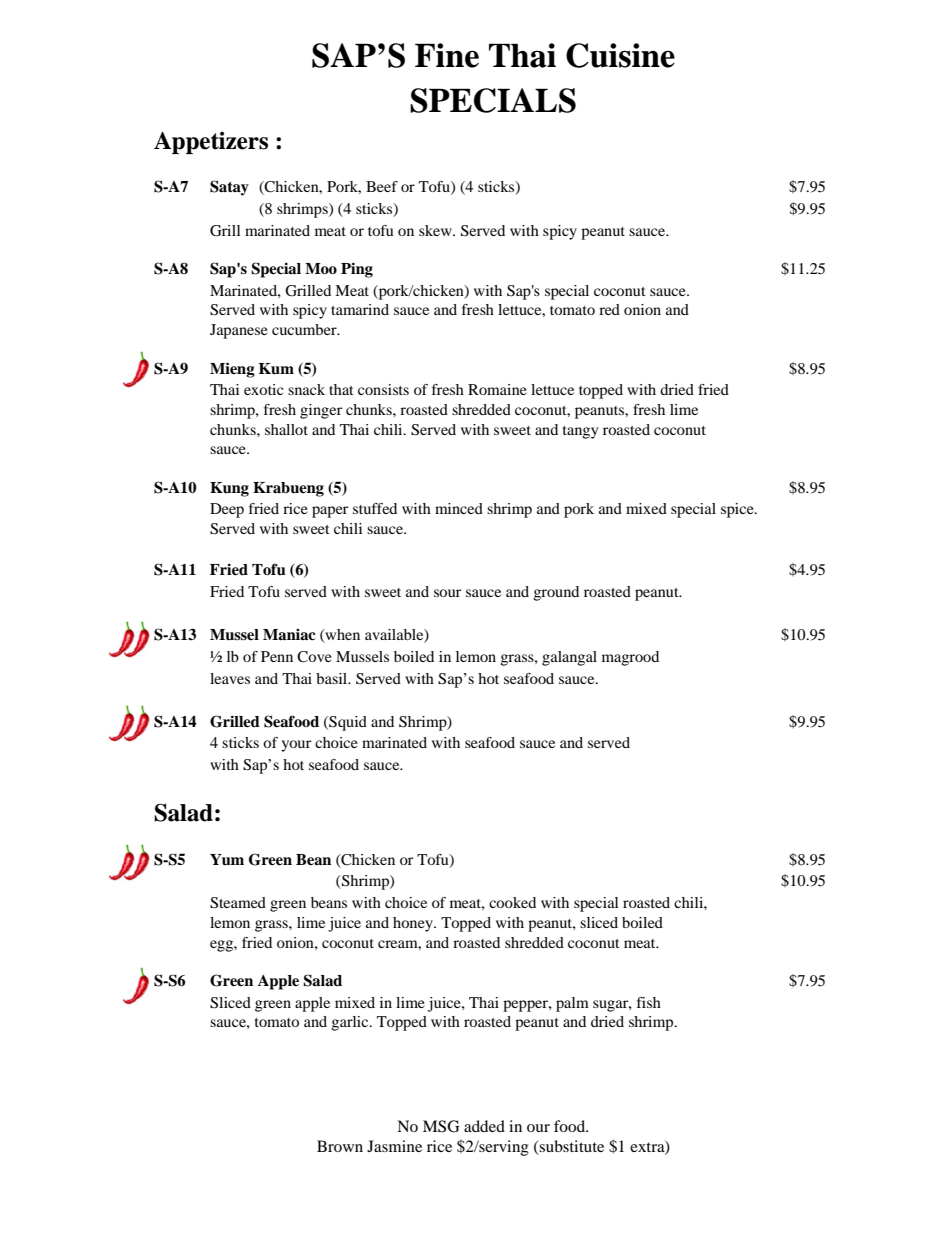  I want to click on added, so click(484, 1126).
